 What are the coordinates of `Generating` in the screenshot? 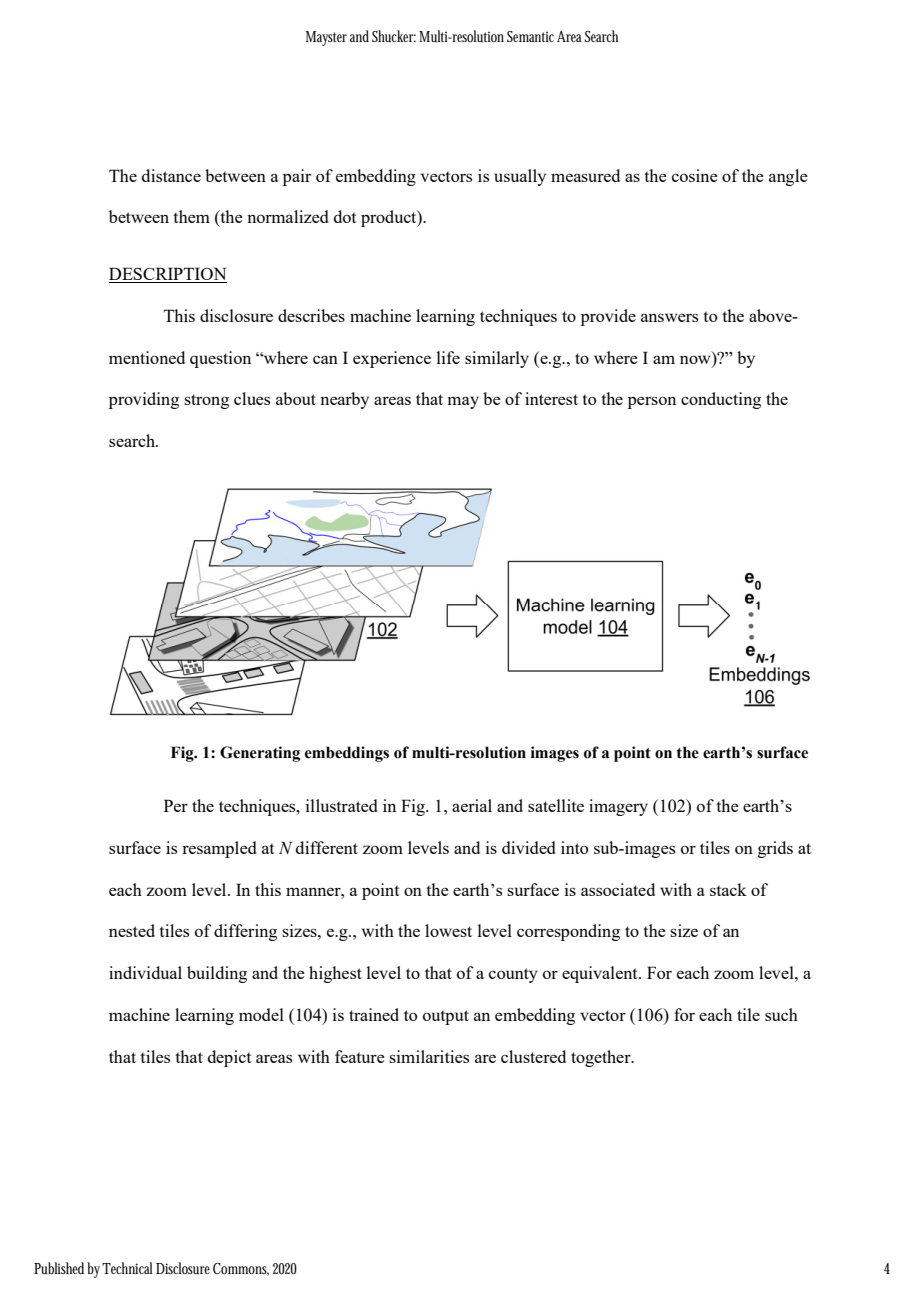 It's located at (260, 754).
